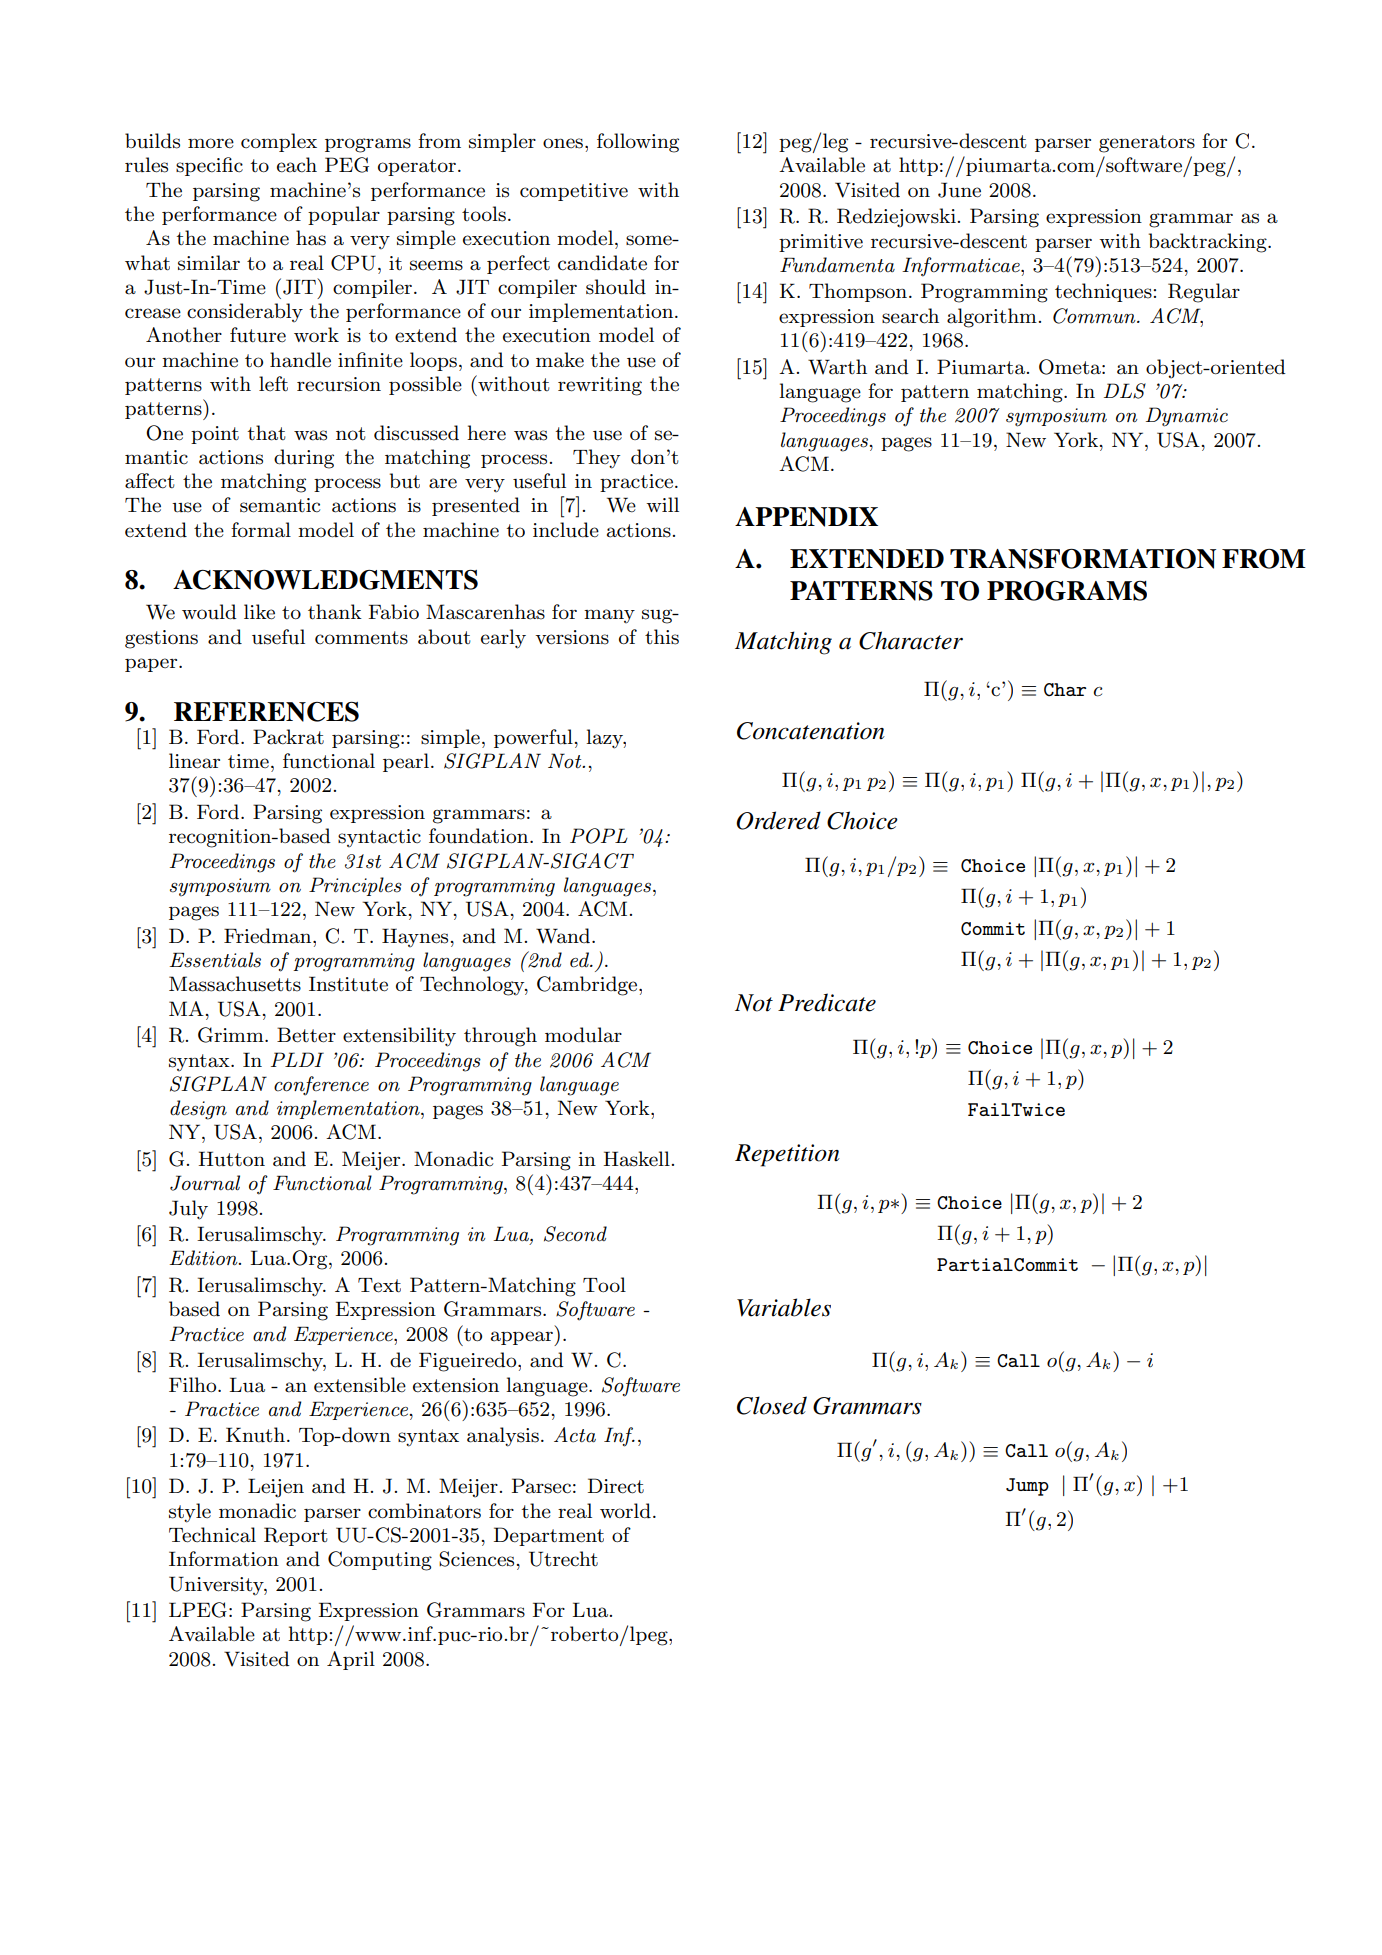  Describe the element at coordinates (638, 143) in the screenshot. I see `following` at that location.
